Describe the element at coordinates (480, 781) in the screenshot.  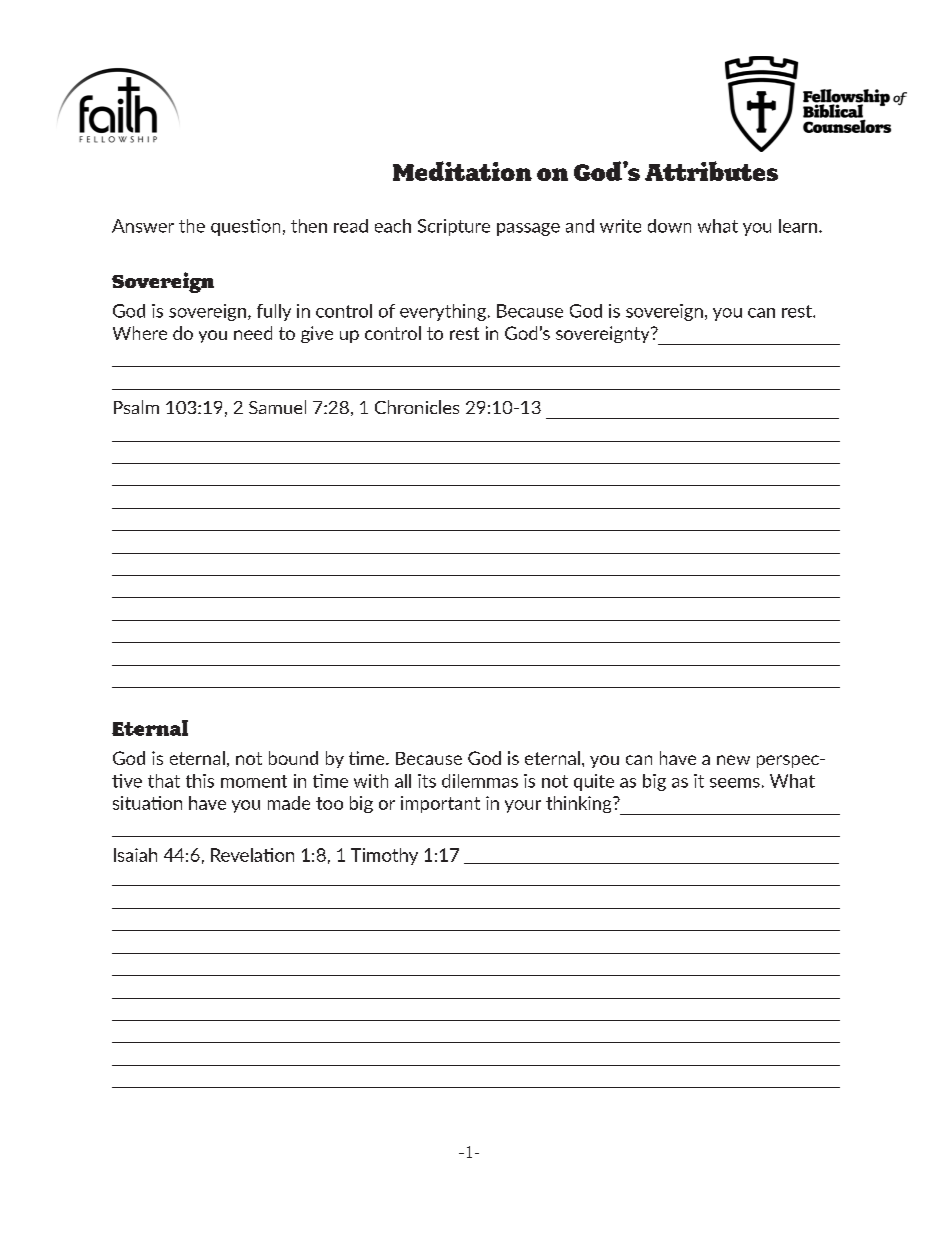
I see `dilemmas` at that location.
